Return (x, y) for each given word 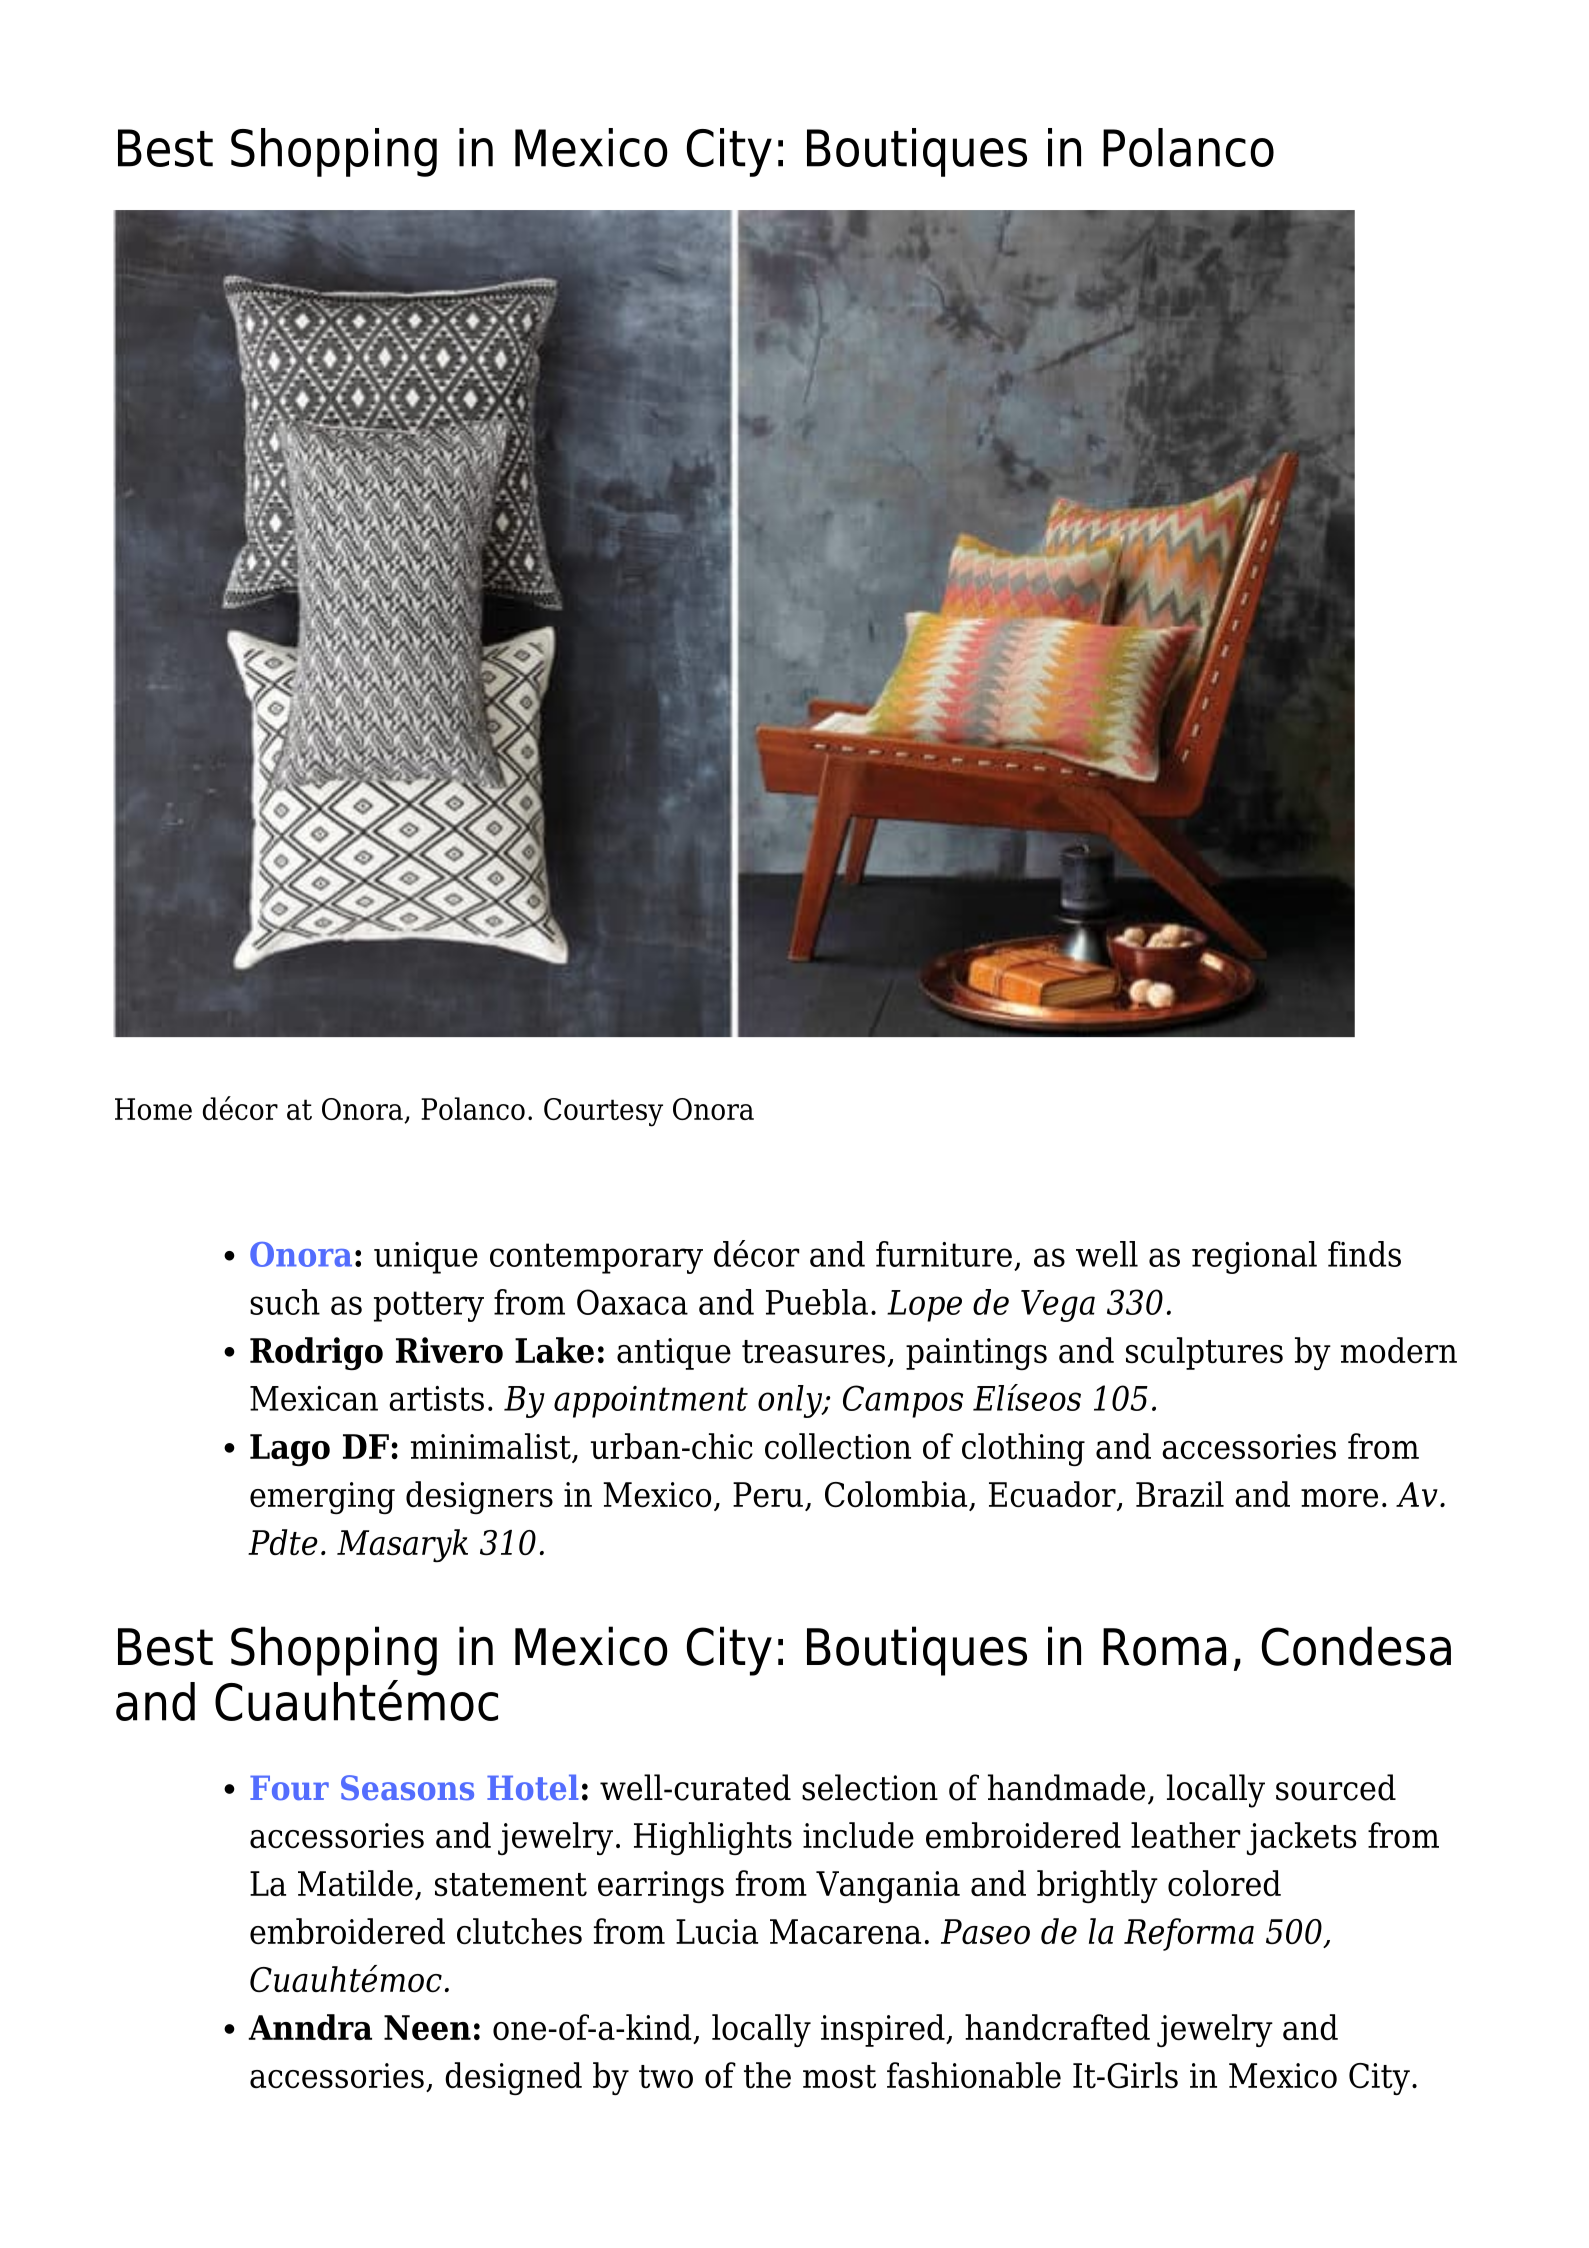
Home (153, 1109)
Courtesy (603, 1112)
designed (513, 2078)
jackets (1301, 1838)
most (839, 2077)
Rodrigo (316, 1353)
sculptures (1204, 1353)
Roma (1164, 1647)
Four (289, 1787)
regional (1254, 1257)
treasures (813, 1352)
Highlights (713, 1838)
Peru (768, 1495)
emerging (322, 1498)
